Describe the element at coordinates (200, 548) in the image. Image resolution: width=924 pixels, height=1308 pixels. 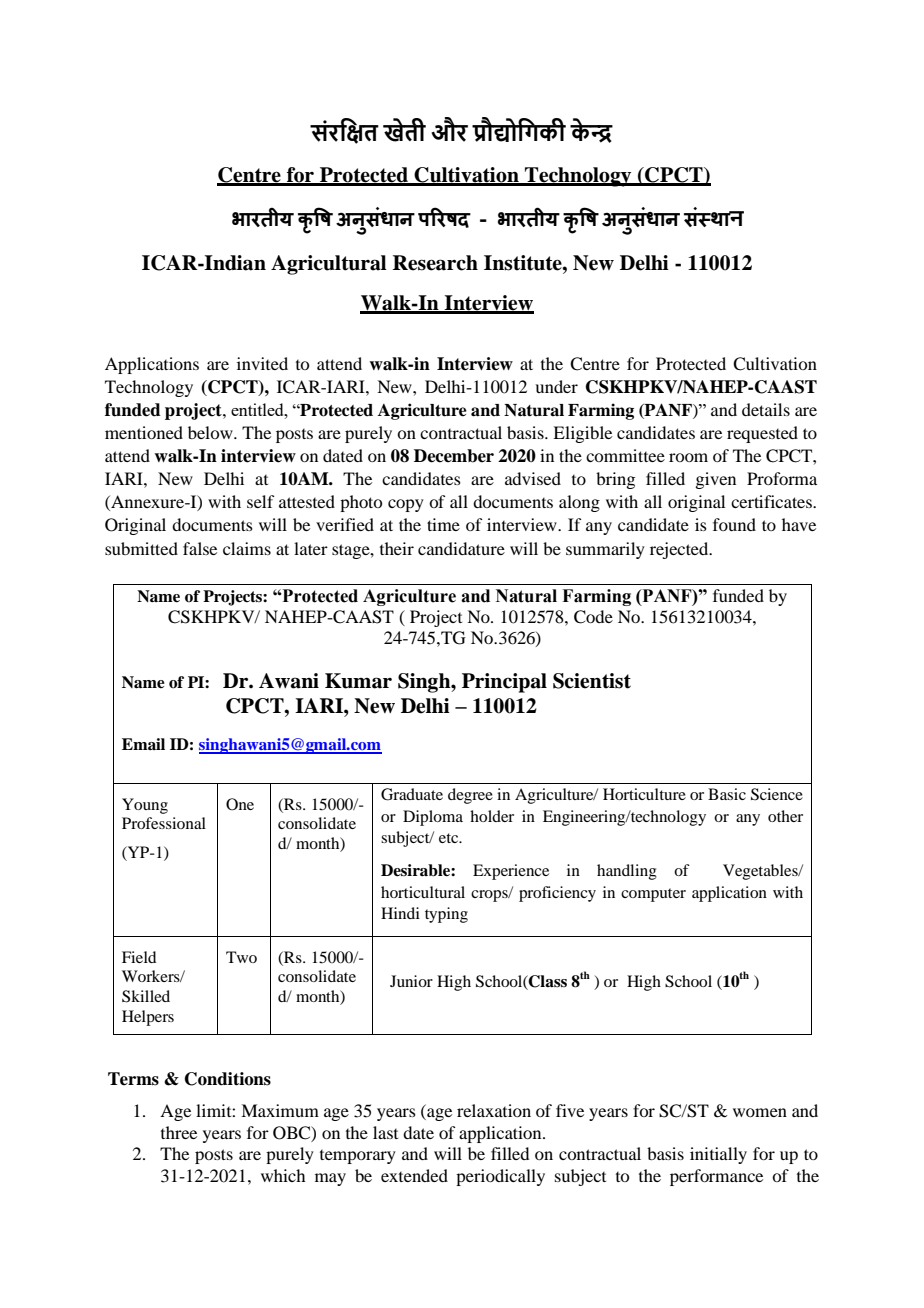
I see `false` at that location.
